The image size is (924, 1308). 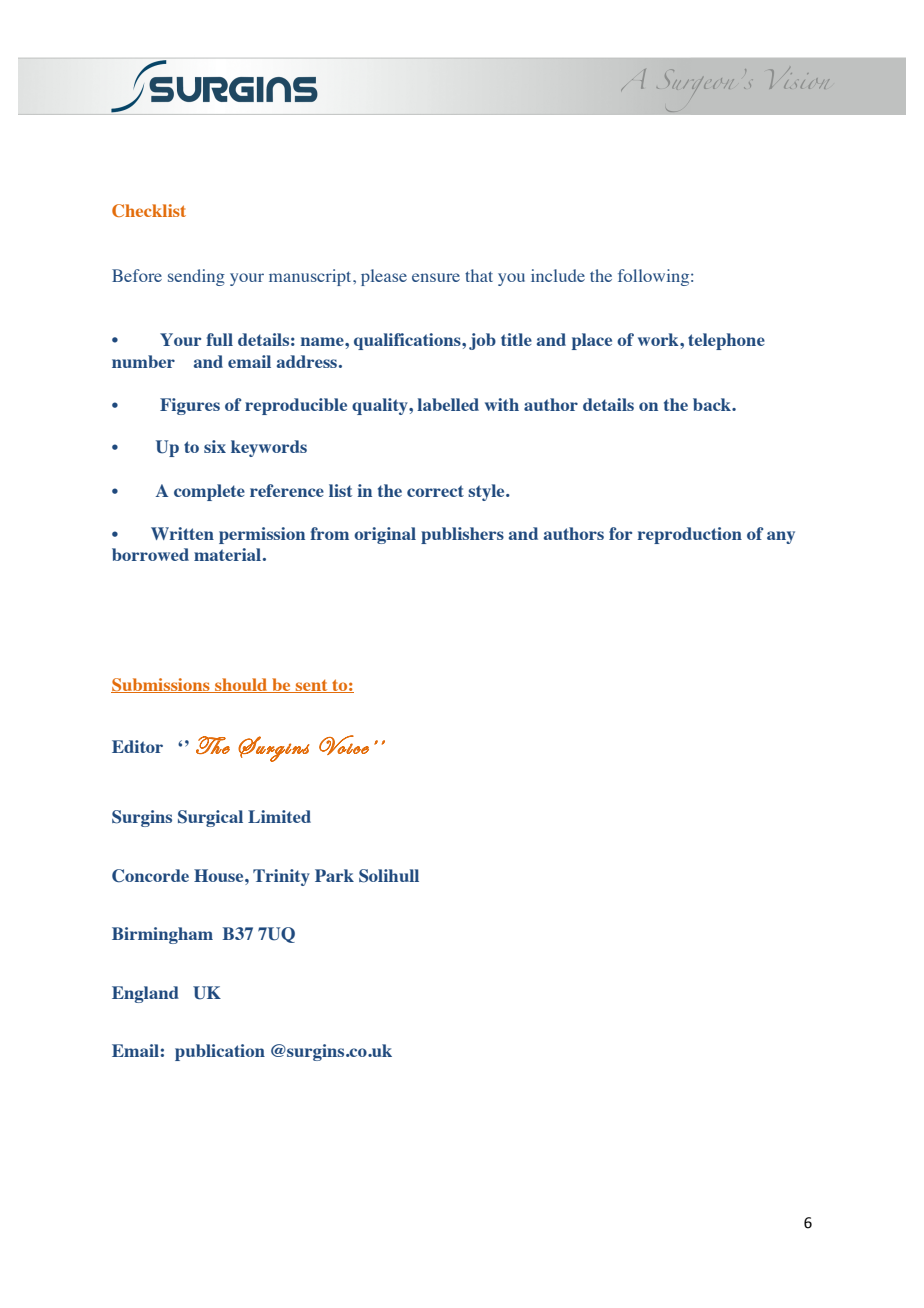 I want to click on material, so click(x=227, y=554).
